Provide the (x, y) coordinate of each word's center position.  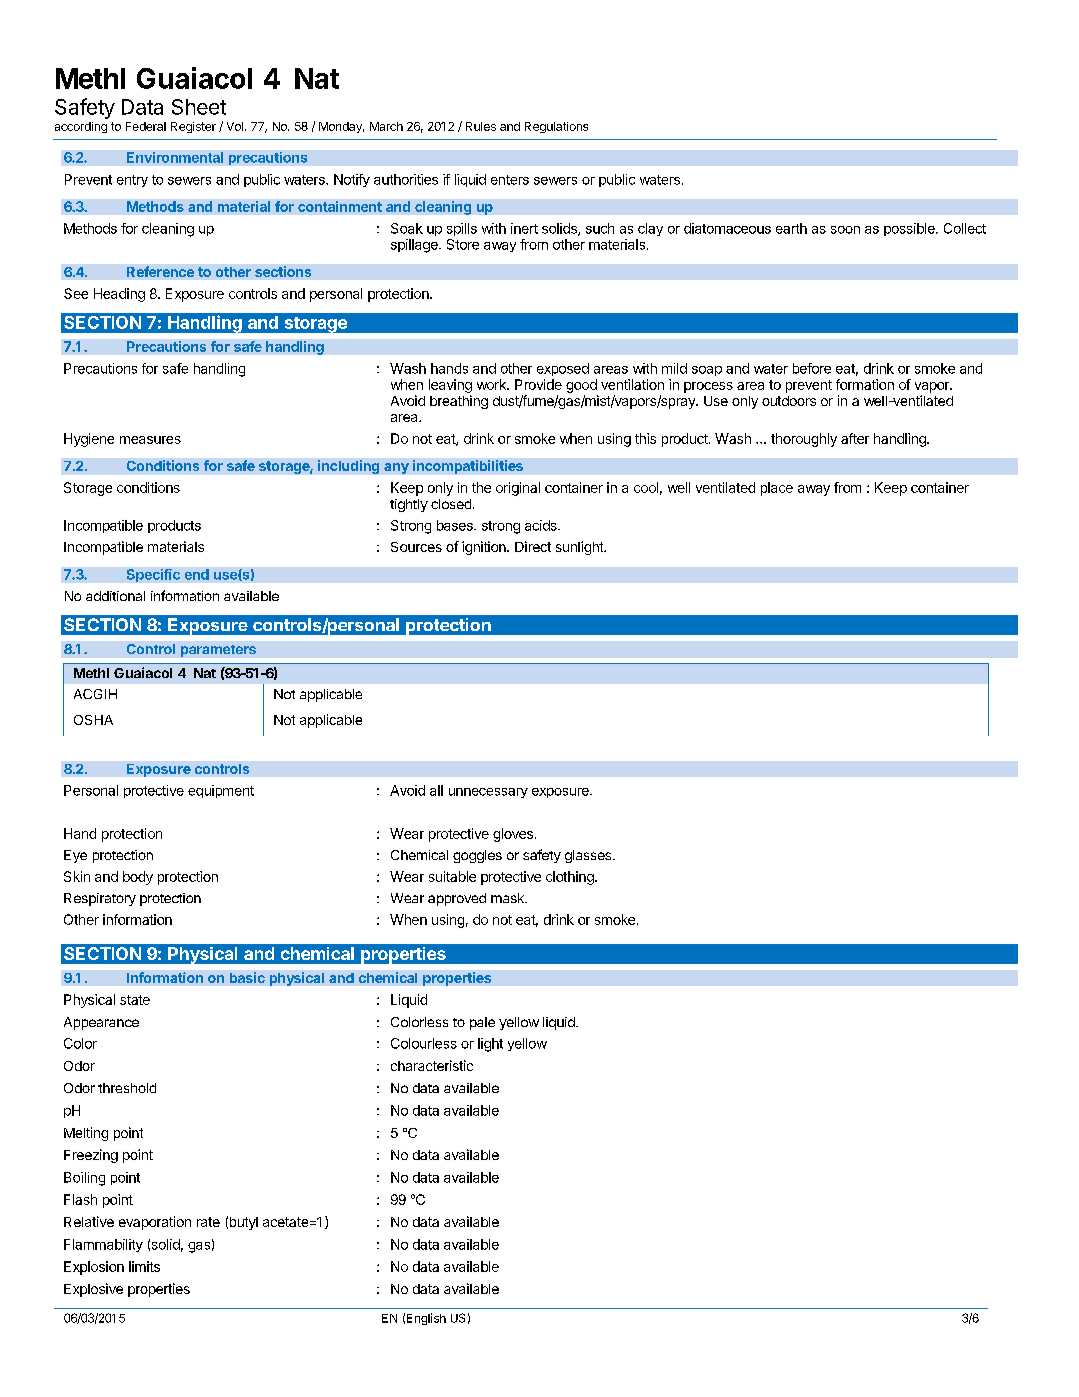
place (777, 489)
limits (144, 1266)
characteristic (432, 1065)
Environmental (175, 157)
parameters (218, 651)
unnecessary (488, 793)
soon (845, 230)
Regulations (556, 127)
